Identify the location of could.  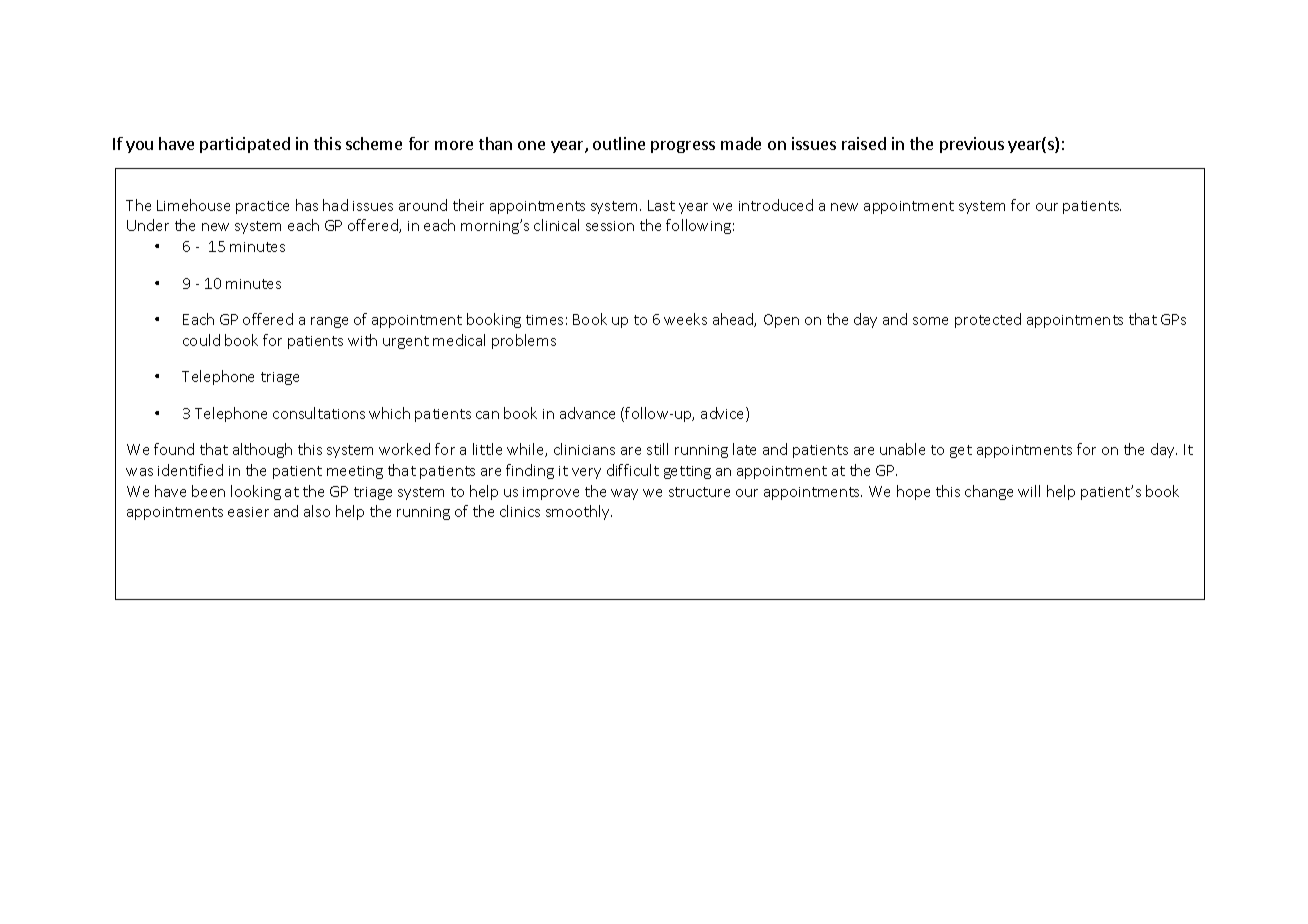
(201, 340).
